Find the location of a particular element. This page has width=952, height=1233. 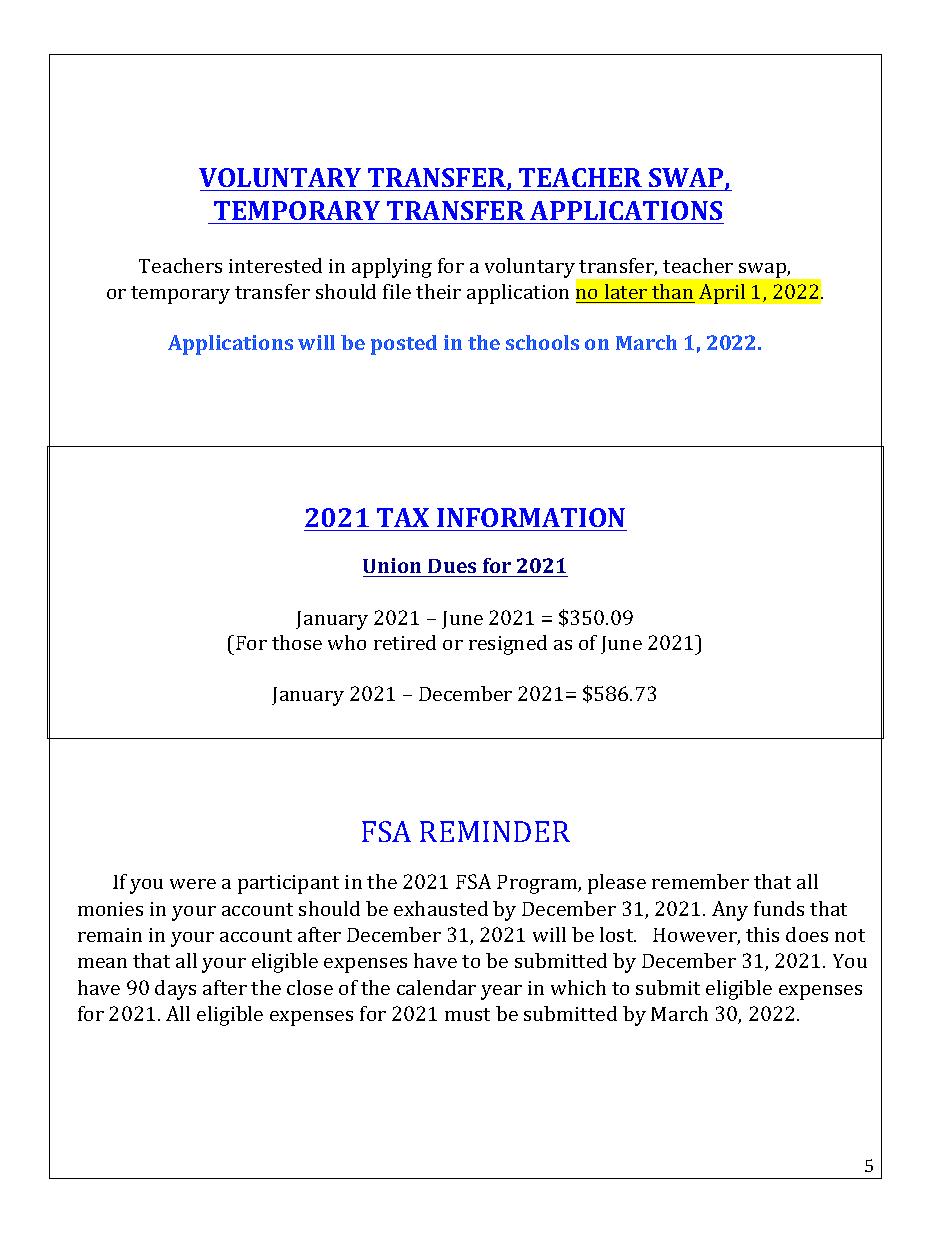

interested is located at coordinates (275, 265).
